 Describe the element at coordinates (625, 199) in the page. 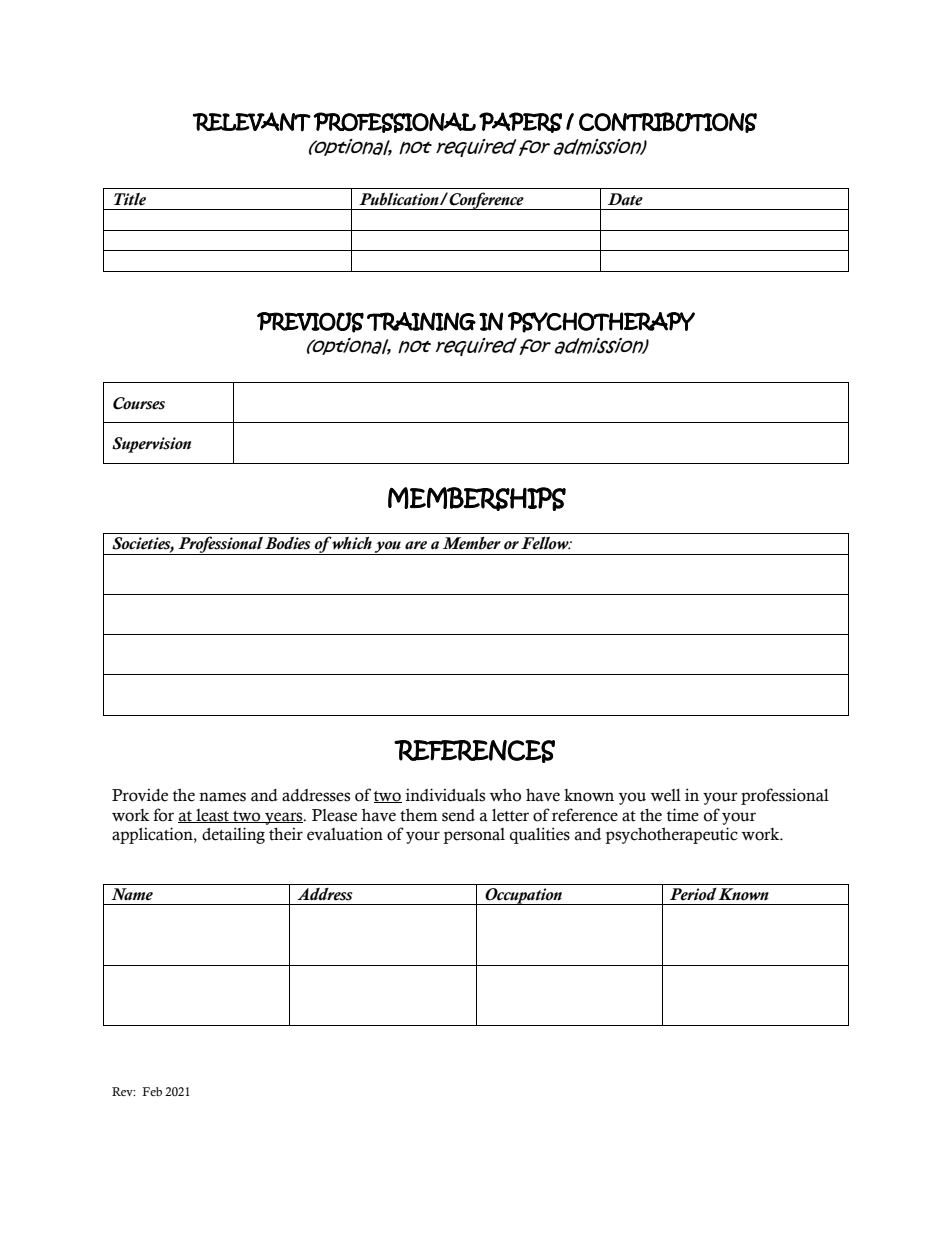

I see `Date` at that location.
